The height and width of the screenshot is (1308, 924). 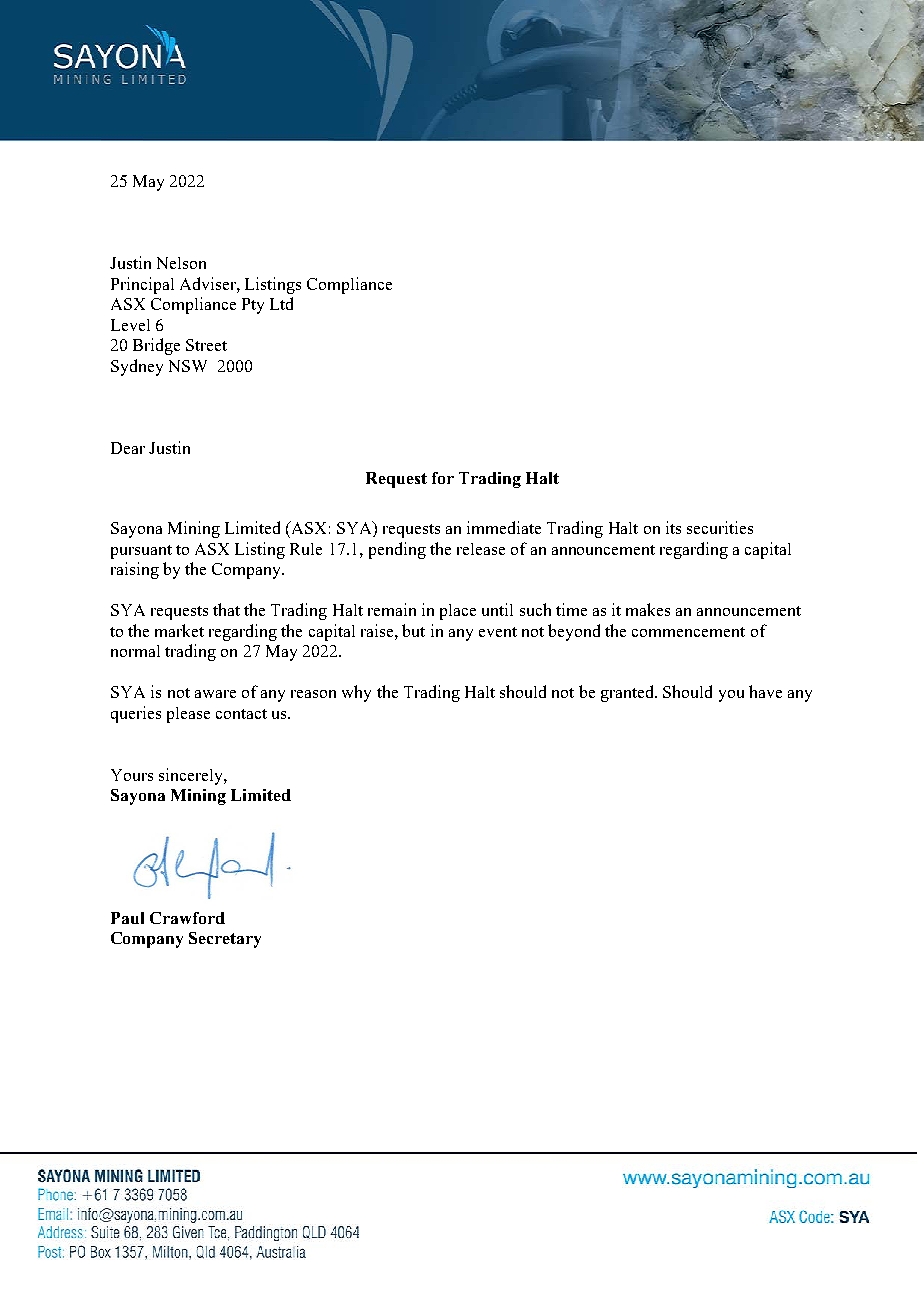 What do you see at coordinates (648, 609) in the screenshot?
I see `makes` at bounding box center [648, 609].
